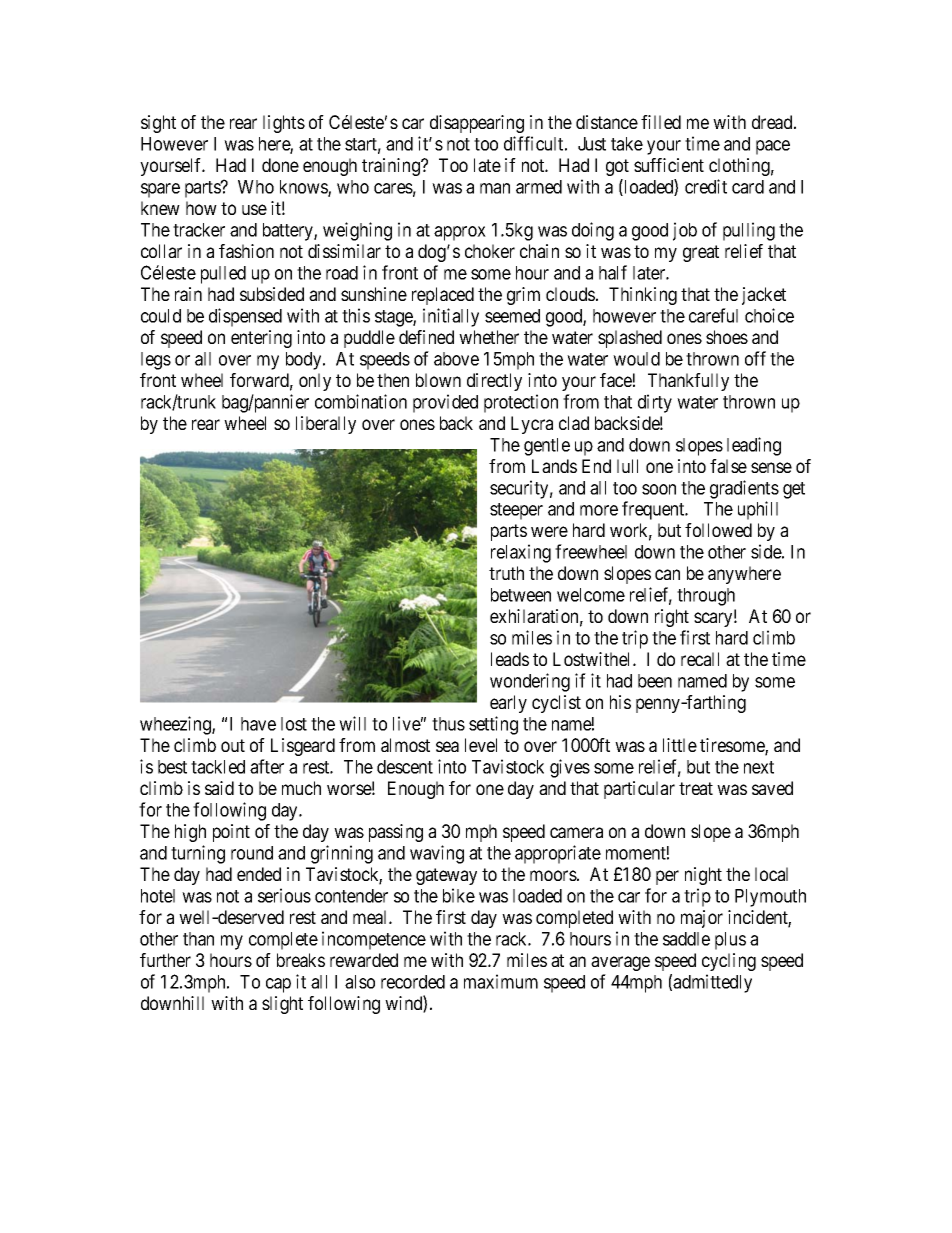 The height and width of the screenshot is (1233, 952). Describe the element at coordinates (702, 143) in the screenshot. I see `time` at that location.
